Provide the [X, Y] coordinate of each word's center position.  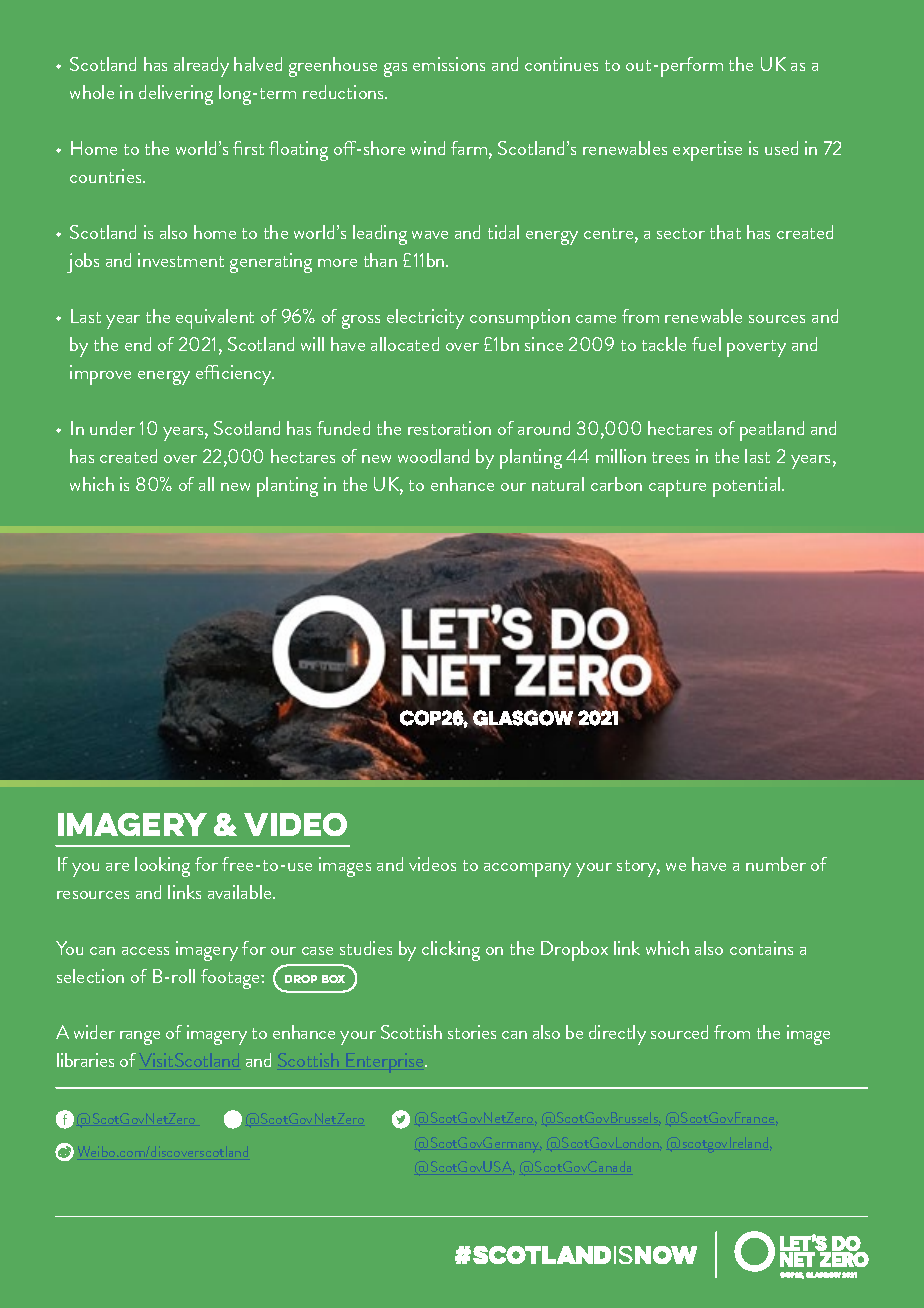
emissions [449, 64]
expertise [707, 151]
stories [472, 1032]
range [140, 1038]
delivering [176, 95]
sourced [679, 1032]
